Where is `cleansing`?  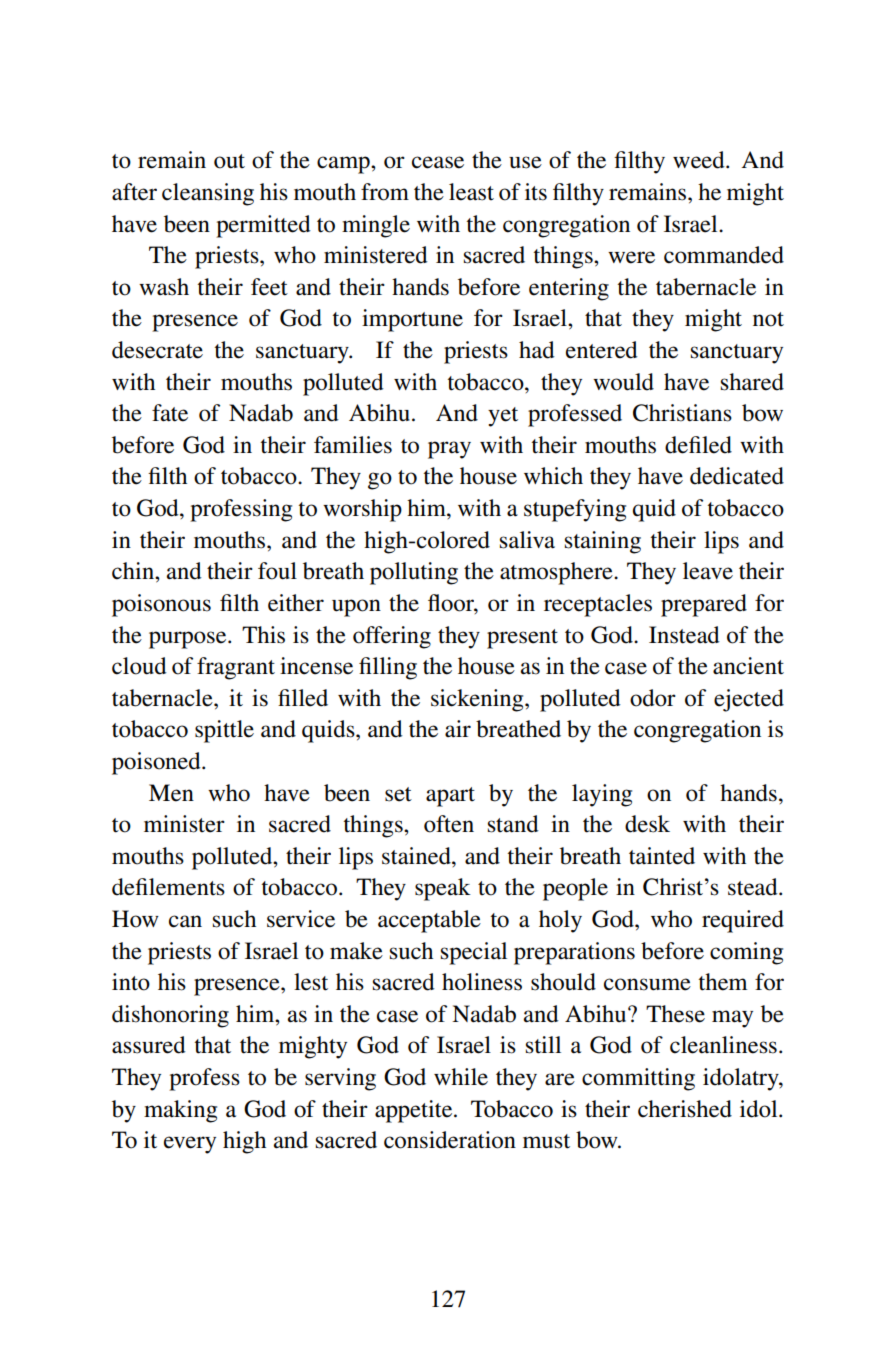 cleansing is located at coordinates (208, 194).
